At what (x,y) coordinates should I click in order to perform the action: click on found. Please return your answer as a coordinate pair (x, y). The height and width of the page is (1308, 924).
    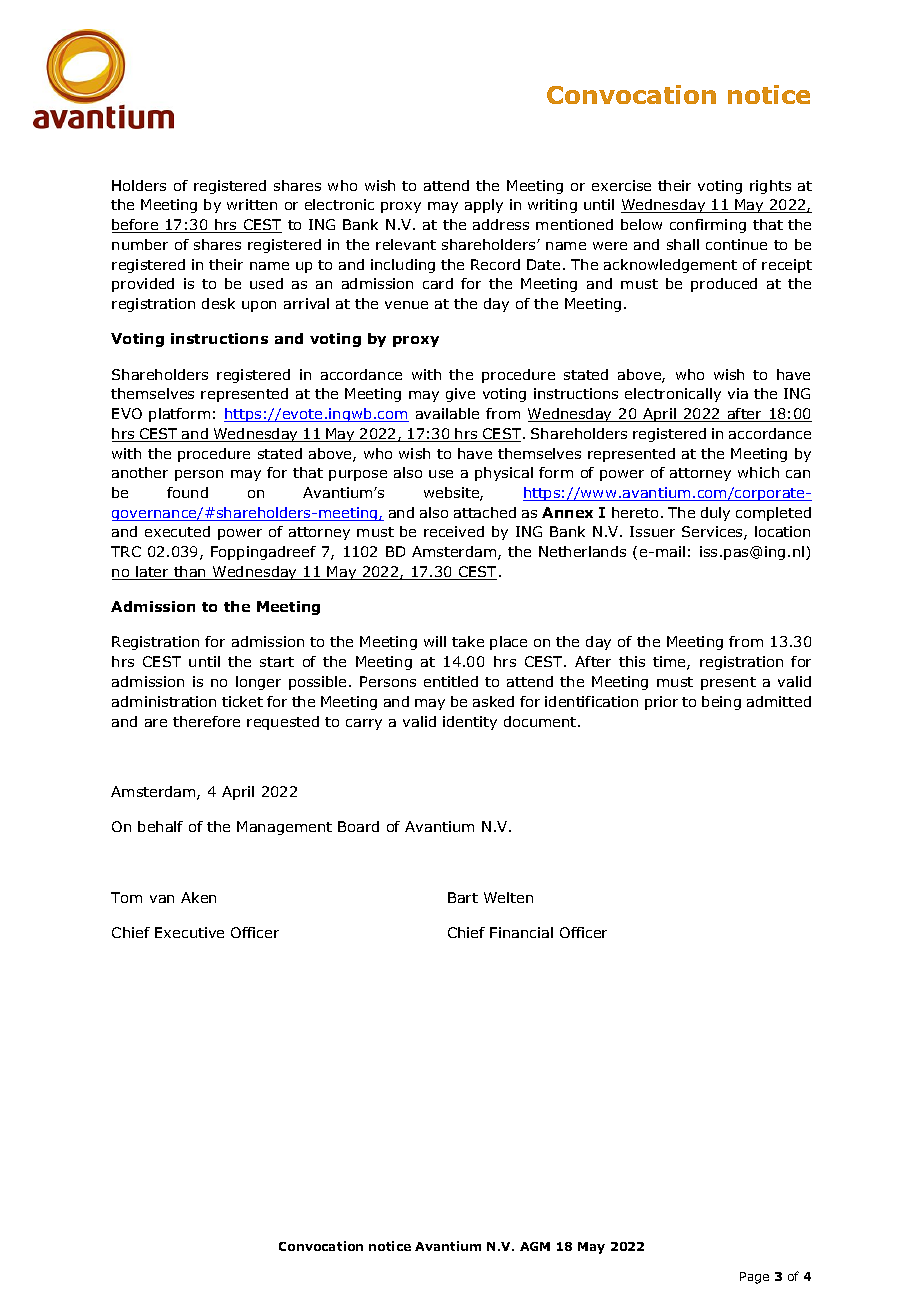
    Looking at the image, I should click on (187, 492).
